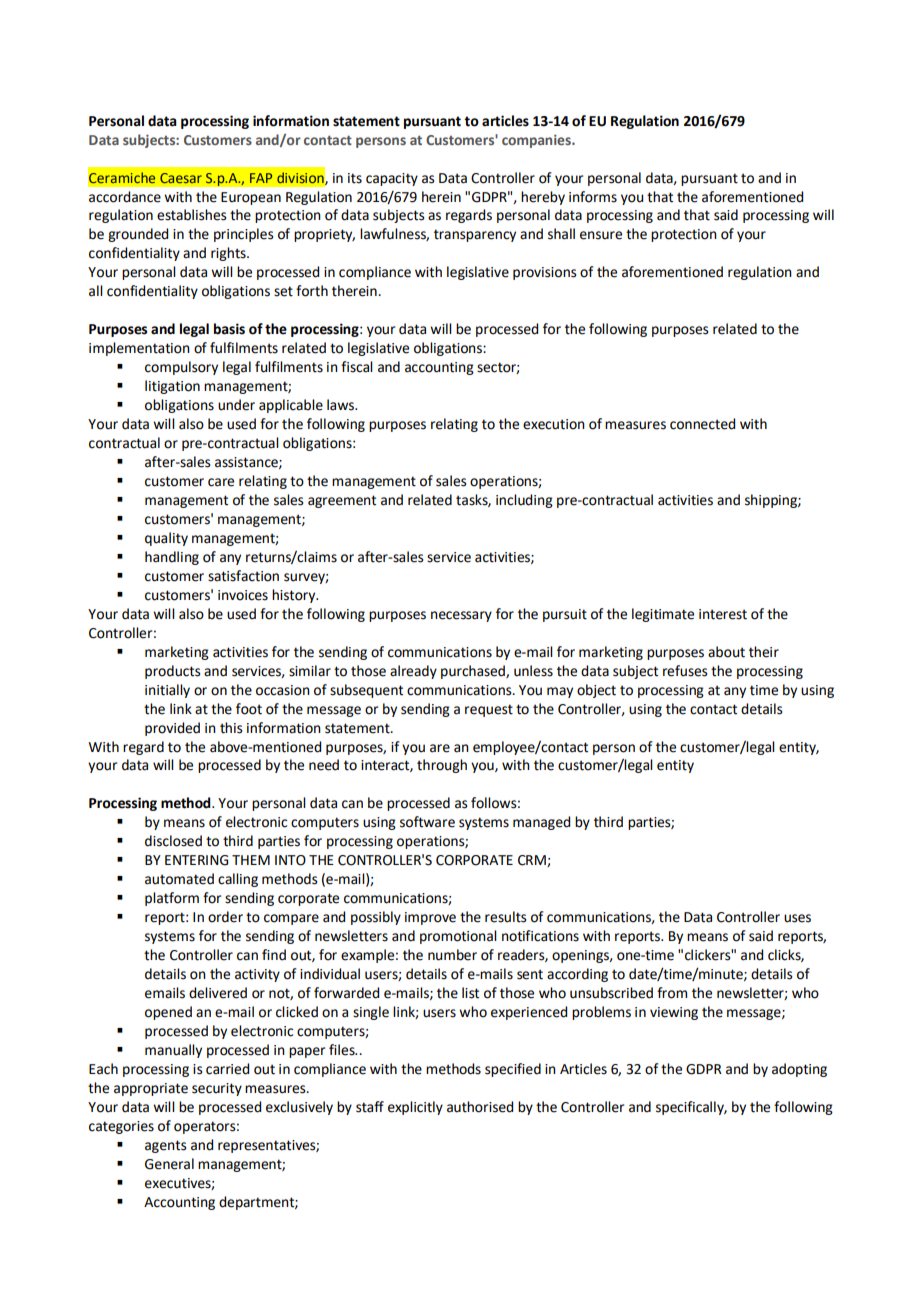 Image resolution: width=924 pixels, height=1308 pixels. What do you see at coordinates (593, 197) in the image?
I see `informs` at bounding box center [593, 197].
